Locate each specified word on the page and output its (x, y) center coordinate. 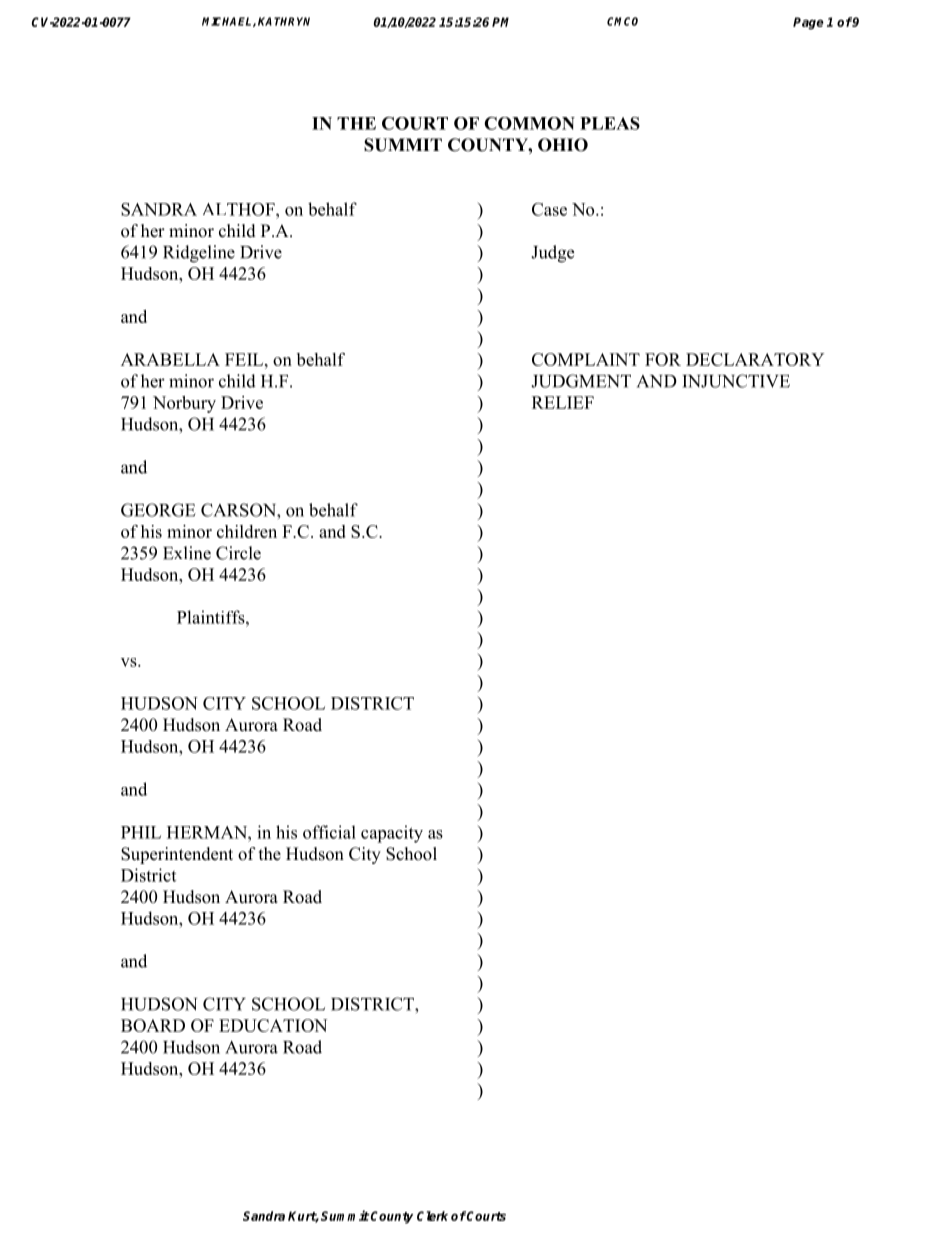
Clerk (432, 1216)
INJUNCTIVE (736, 381)
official (329, 832)
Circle (238, 553)
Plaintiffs (212, 617)
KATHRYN (284, 21)
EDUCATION (273, 1025)
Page (808, 23)
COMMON (529, 123)
